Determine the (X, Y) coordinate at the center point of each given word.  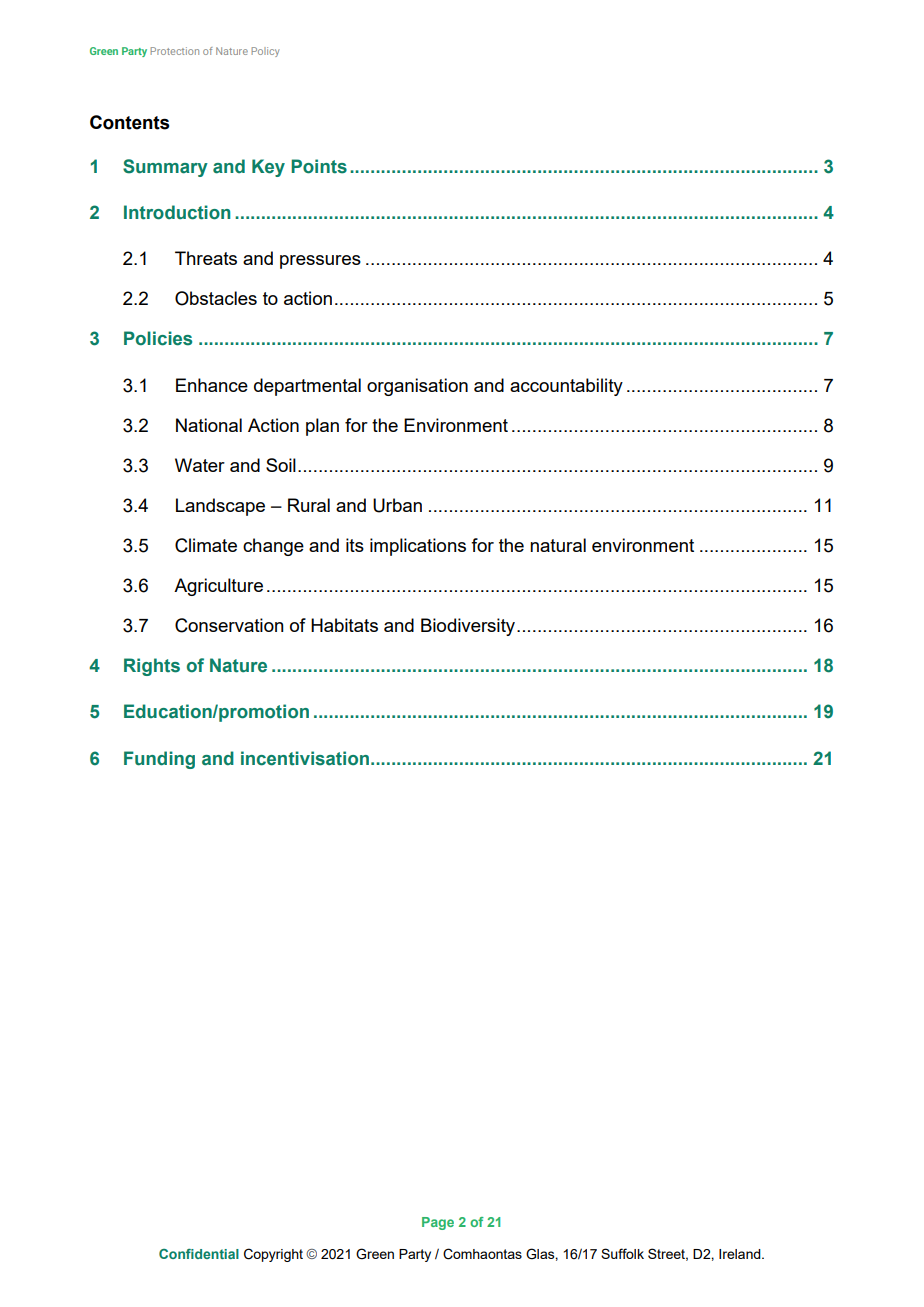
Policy (265, 52)
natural (558, 545)
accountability (566, 387)
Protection (174, 51)
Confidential (199, 1254)
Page (438, 1223)
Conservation (229, 625)
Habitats (344, 625)
